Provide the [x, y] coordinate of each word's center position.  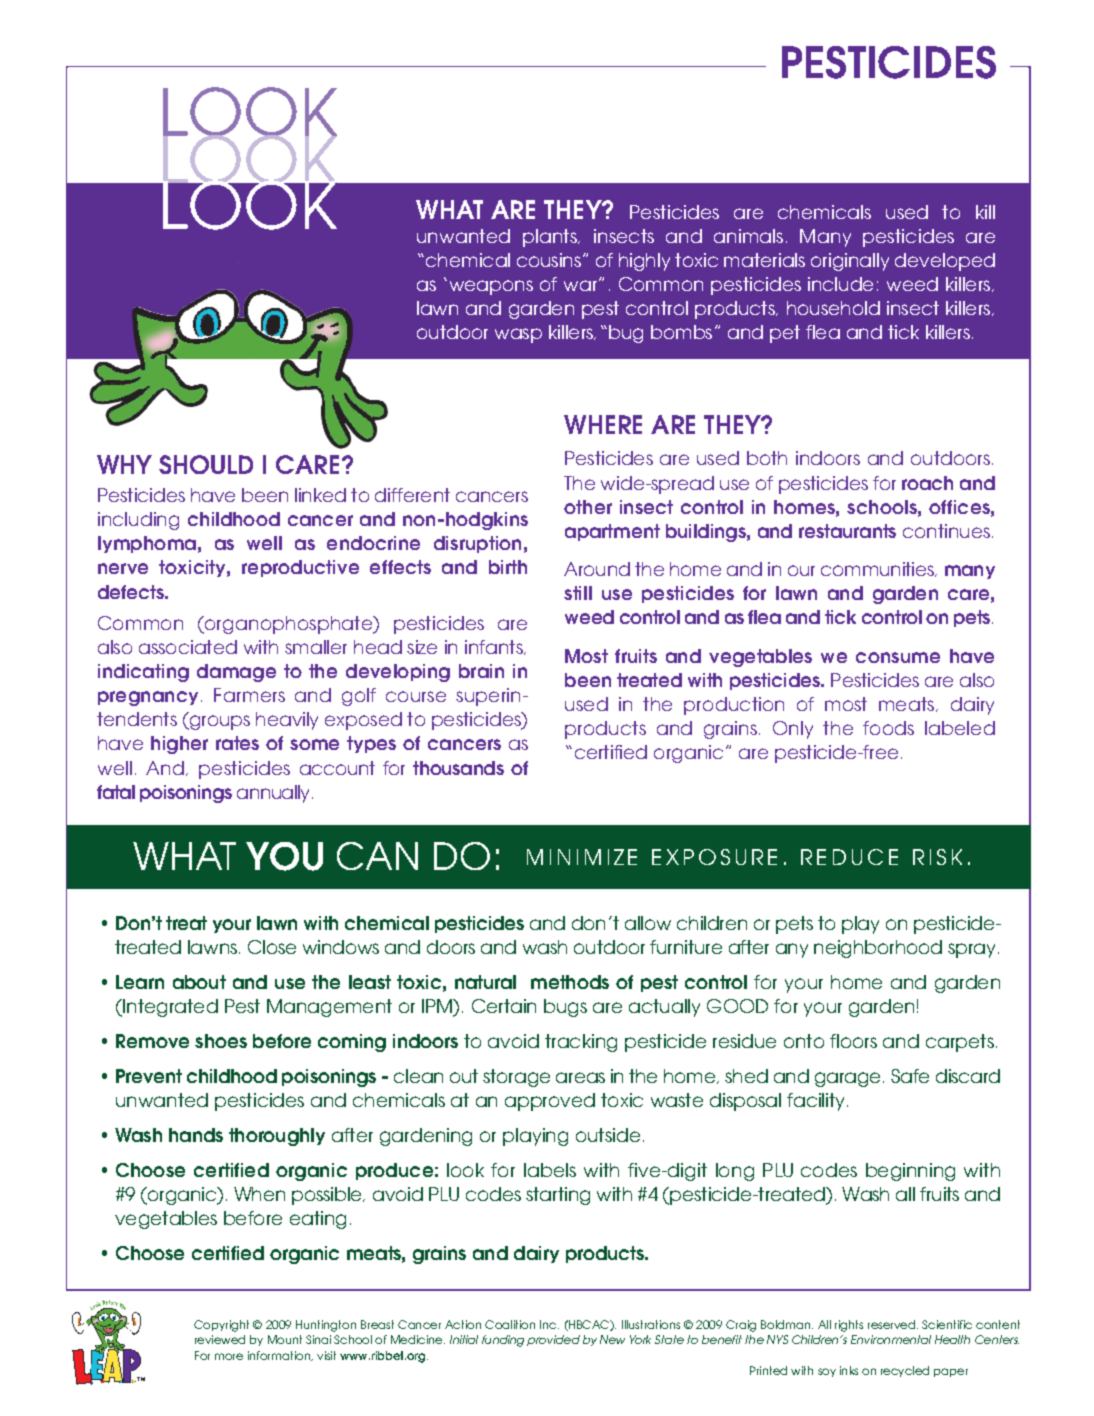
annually [275, 794]
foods [888, 728]
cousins [549, 260]
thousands [458, 768]
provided [553, 1340]
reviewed [220, 1339]
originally [850, 262]
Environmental [891, 1339]
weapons [489, 287]
